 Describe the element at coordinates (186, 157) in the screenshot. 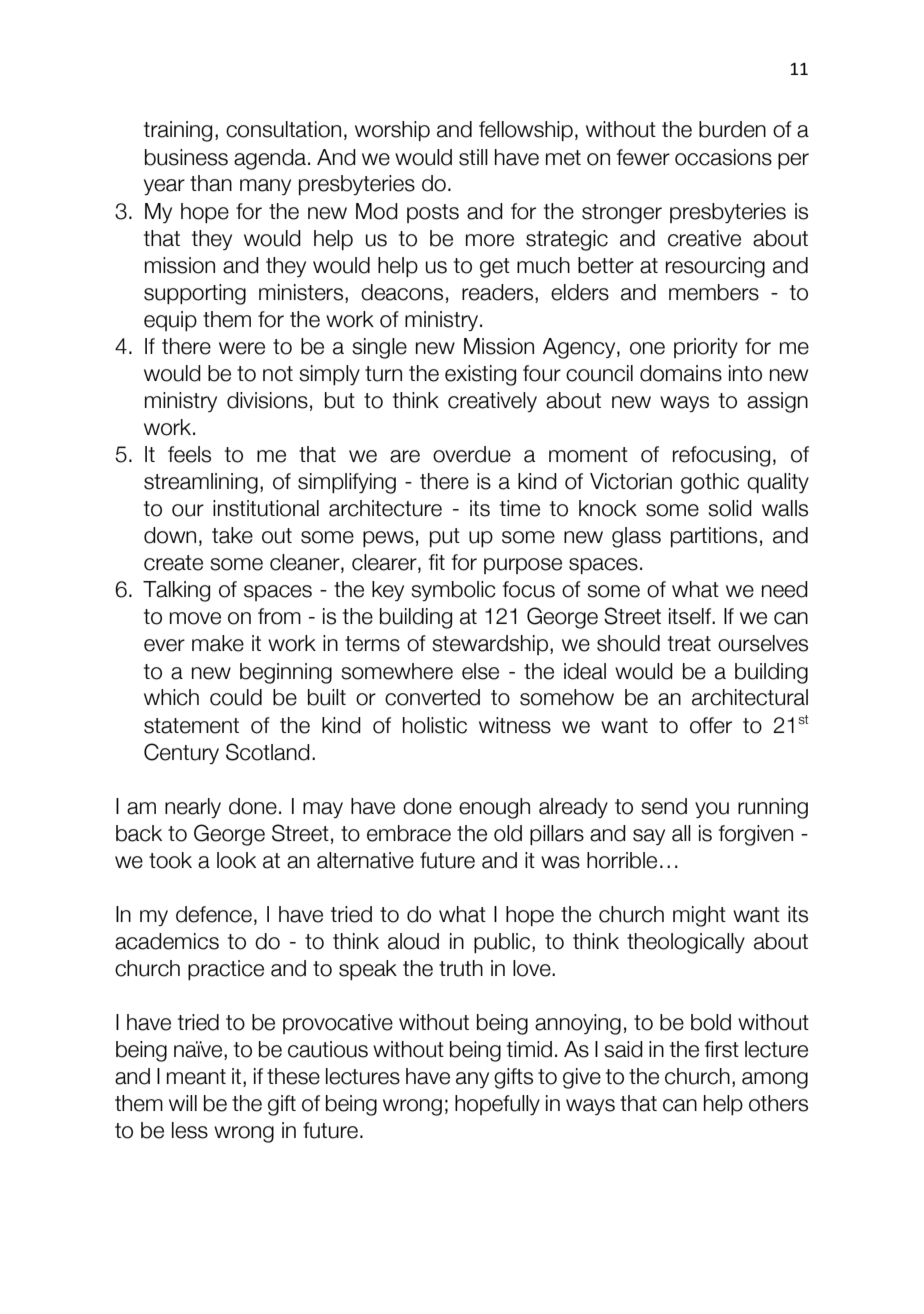

I see `business` at that location.
